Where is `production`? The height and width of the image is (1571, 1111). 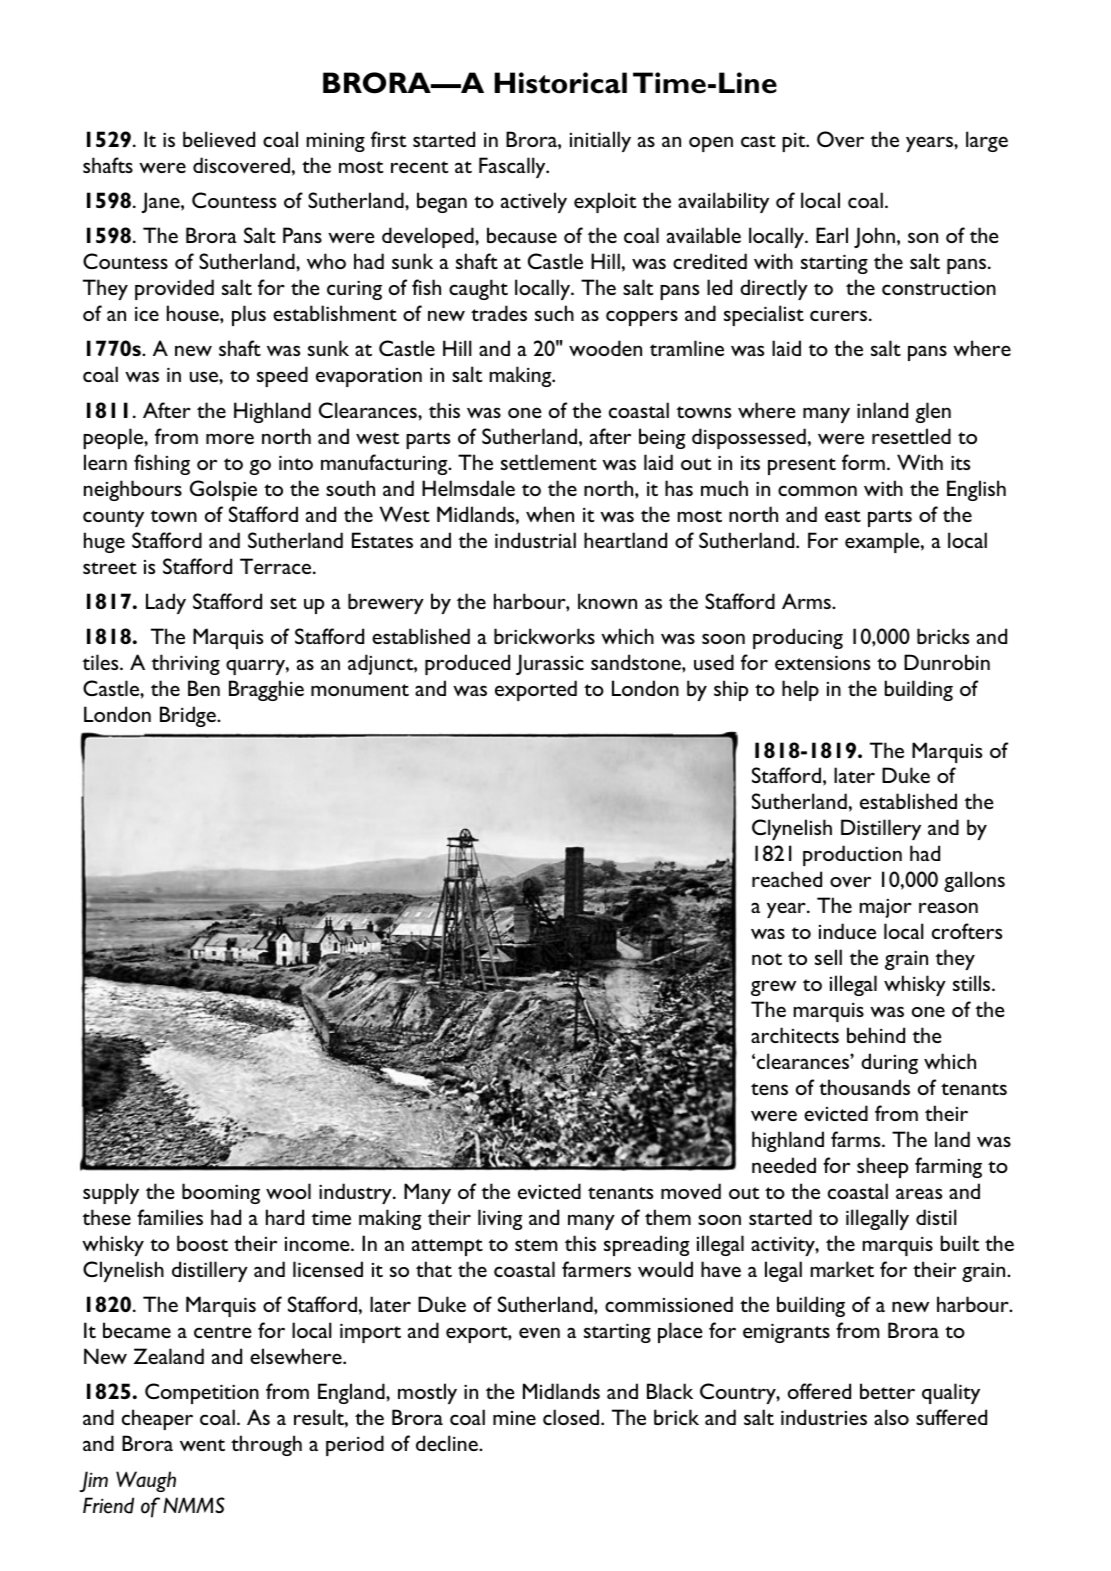 production is located at coordinates (852, 855).
